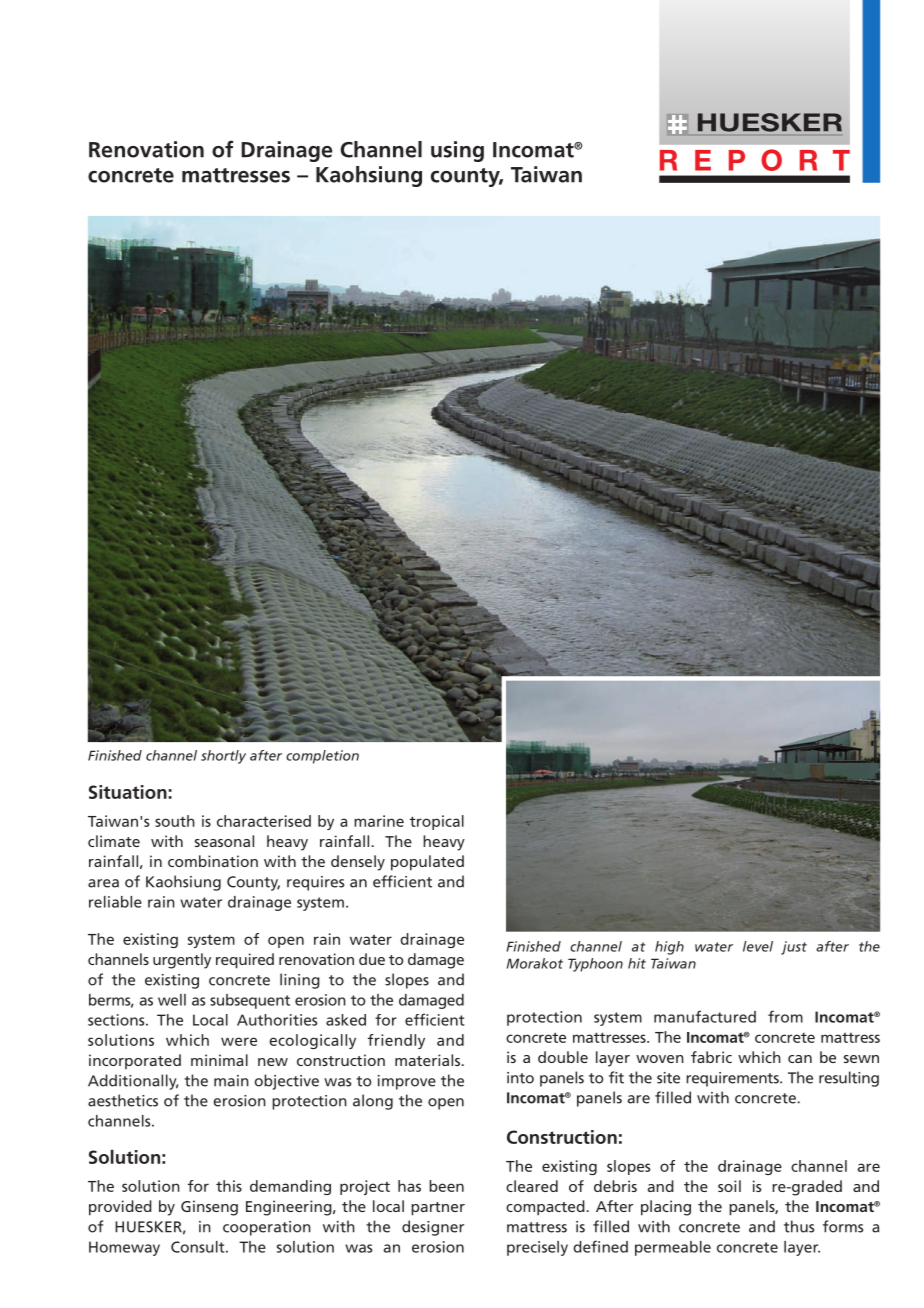 This screenshot has width=924, height=1308. Describe the element at coordinates (128, 792) in the screenshot. I see `Situation` at that location.
